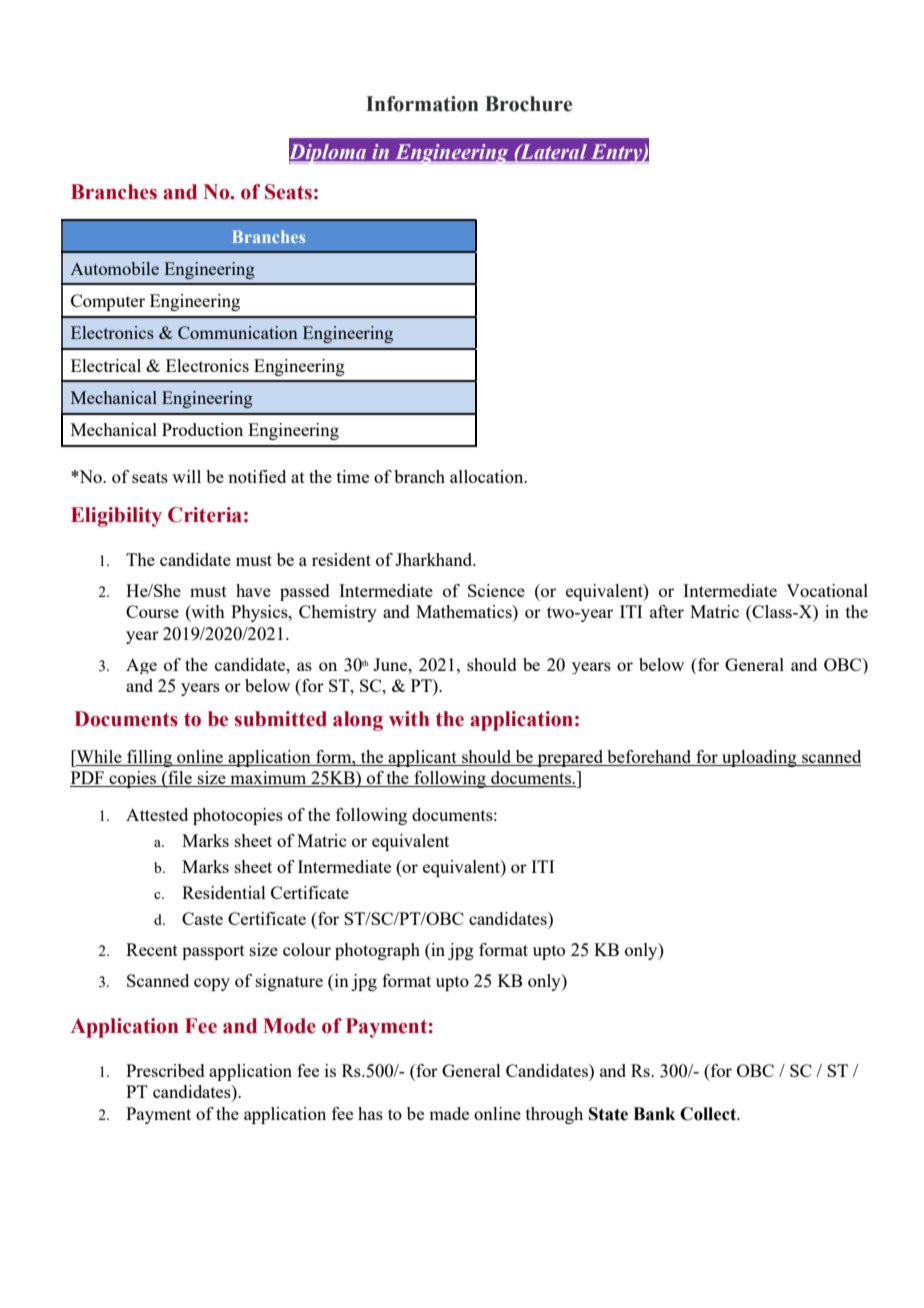  Describe the element at coordinates (238, 332) in the screenshot. I see `Communication` at that location.
